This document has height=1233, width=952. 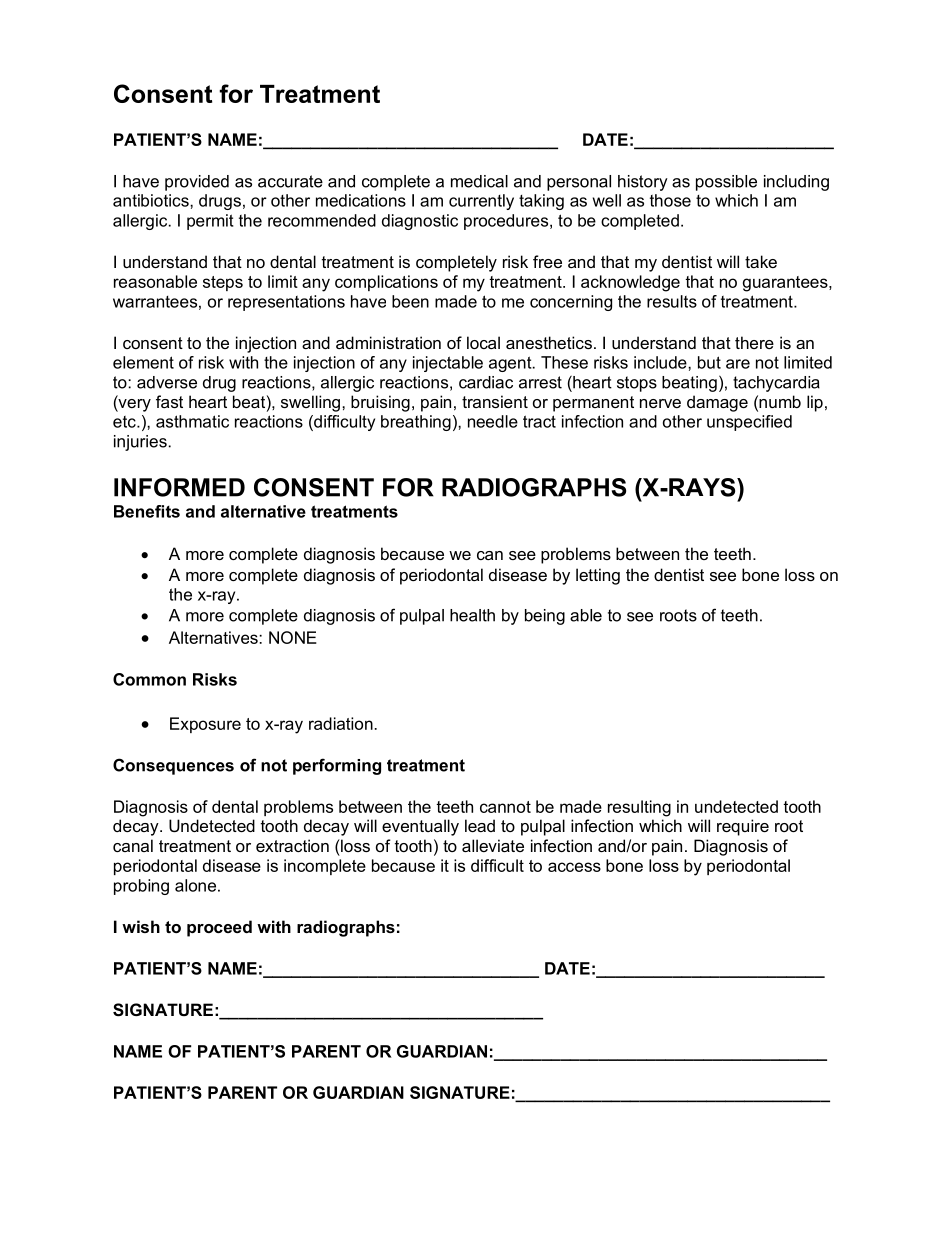 What do you see at coordinates (598, 576) in the document?
I see `letting` at bounding box center [598, 576].
